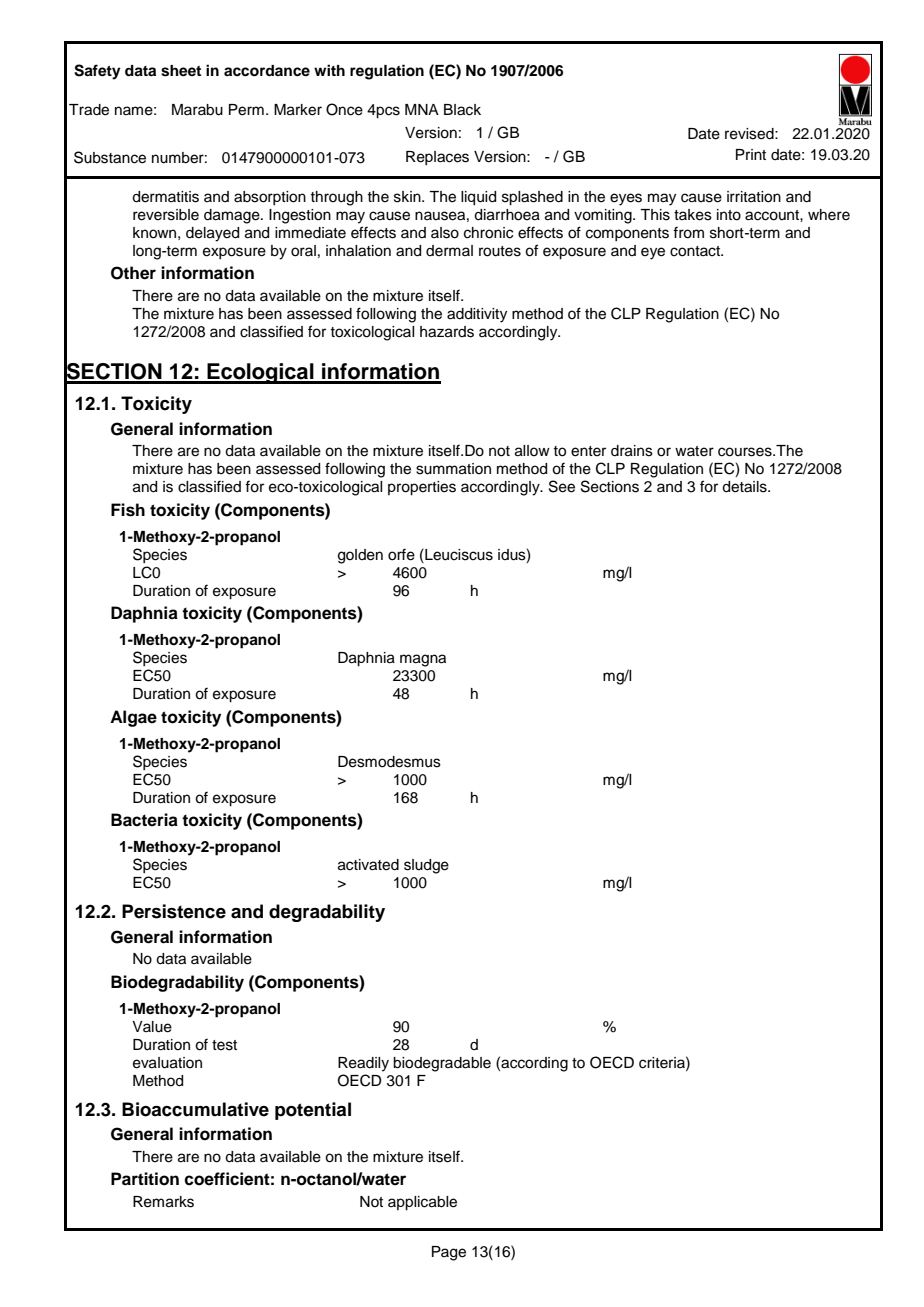  I want to click on Print, so click(751, 154).
